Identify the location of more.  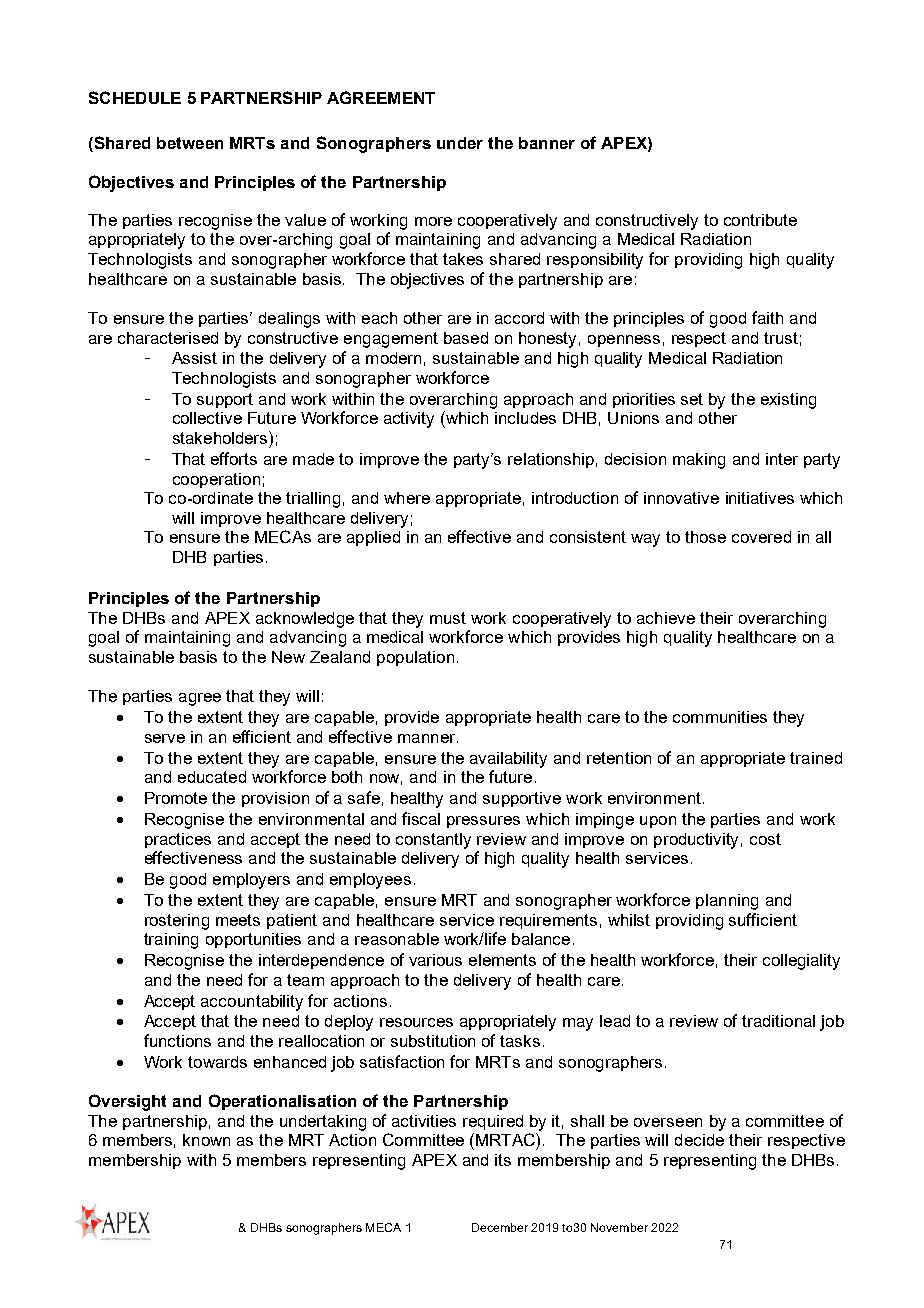
(433, 221).
